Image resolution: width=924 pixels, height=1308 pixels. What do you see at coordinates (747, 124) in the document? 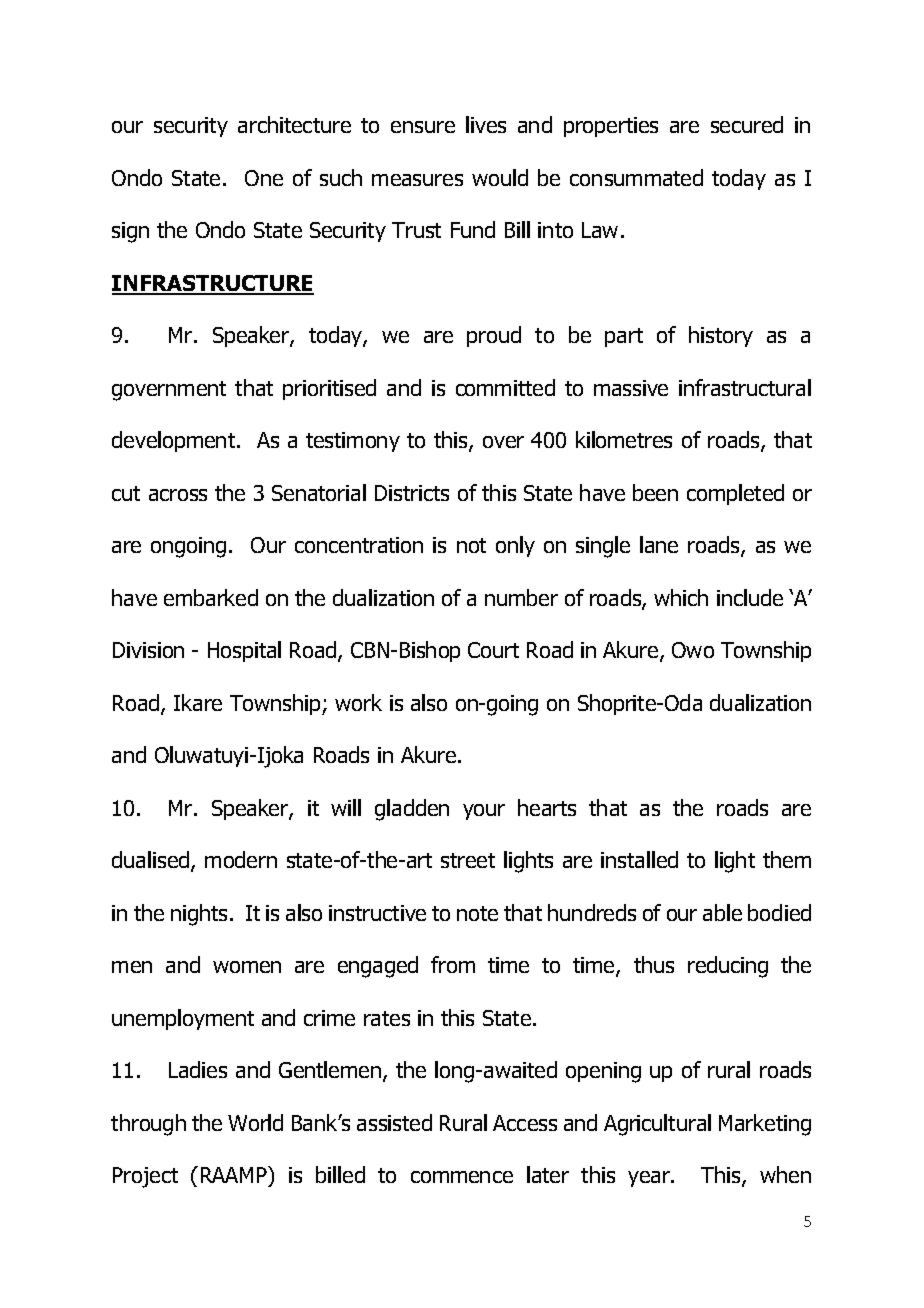
I see `secured` at bounding box center [747, 124].
